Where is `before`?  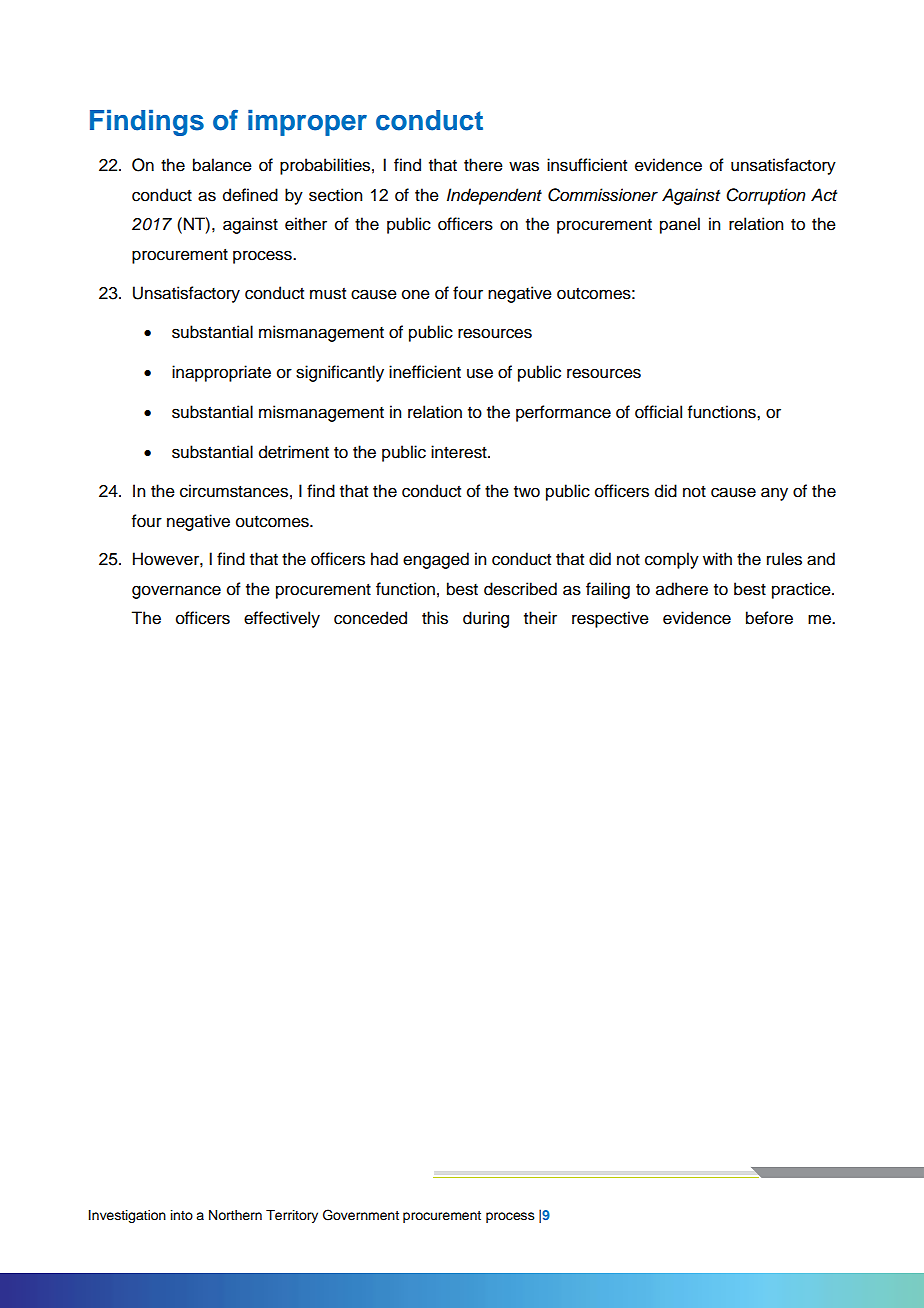
before is located at coordinates (769, 618).
